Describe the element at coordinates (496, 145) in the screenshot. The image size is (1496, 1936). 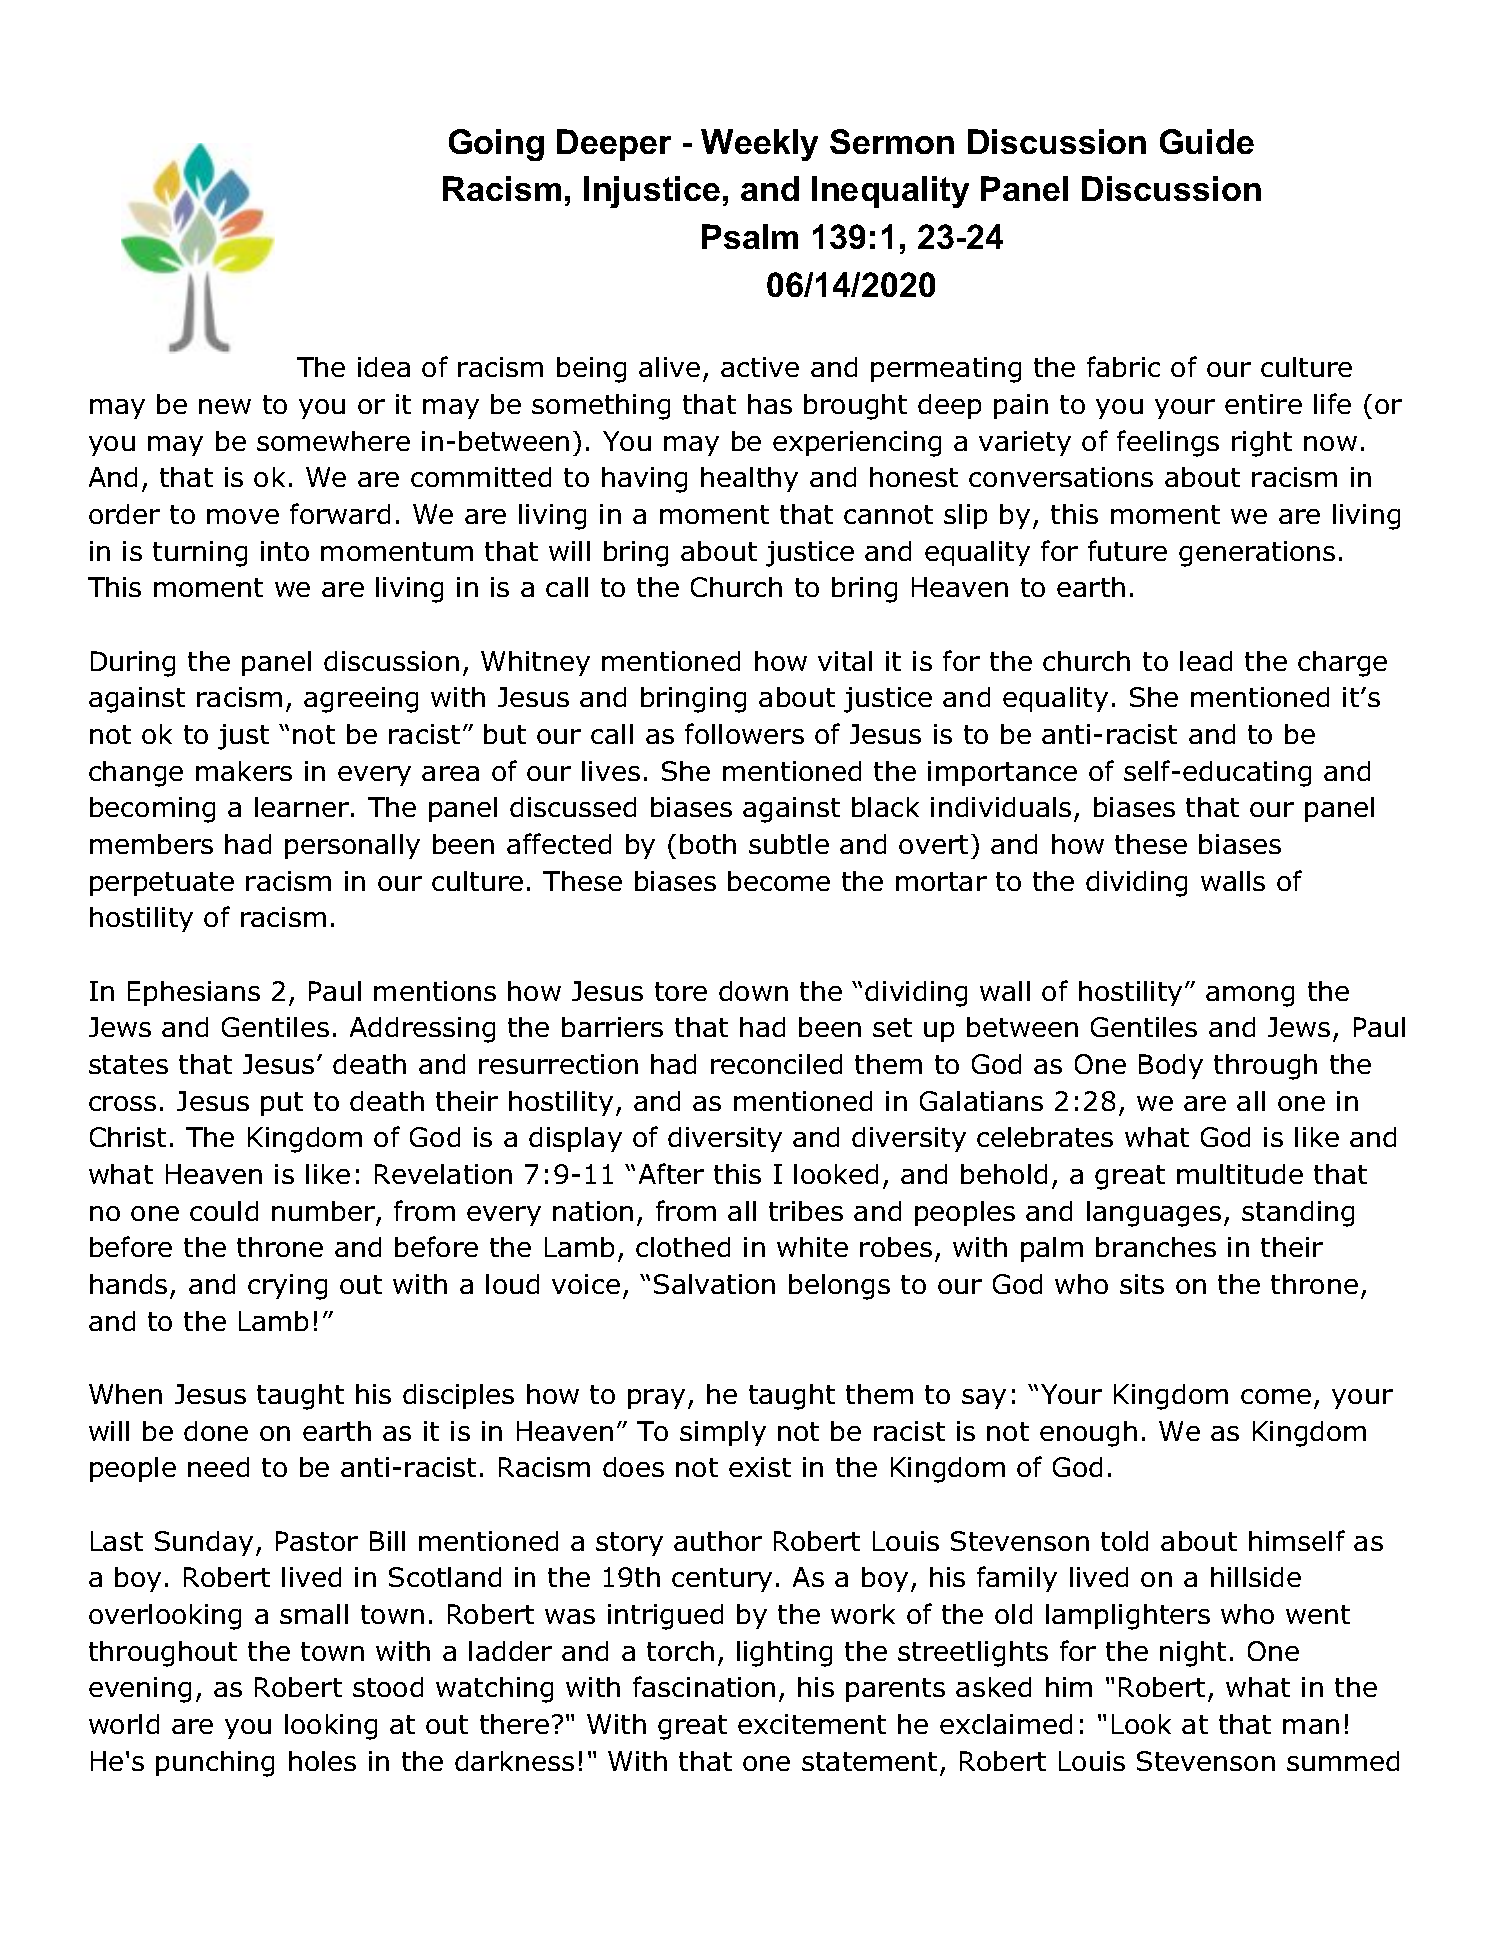
I see `Going` at that location.
